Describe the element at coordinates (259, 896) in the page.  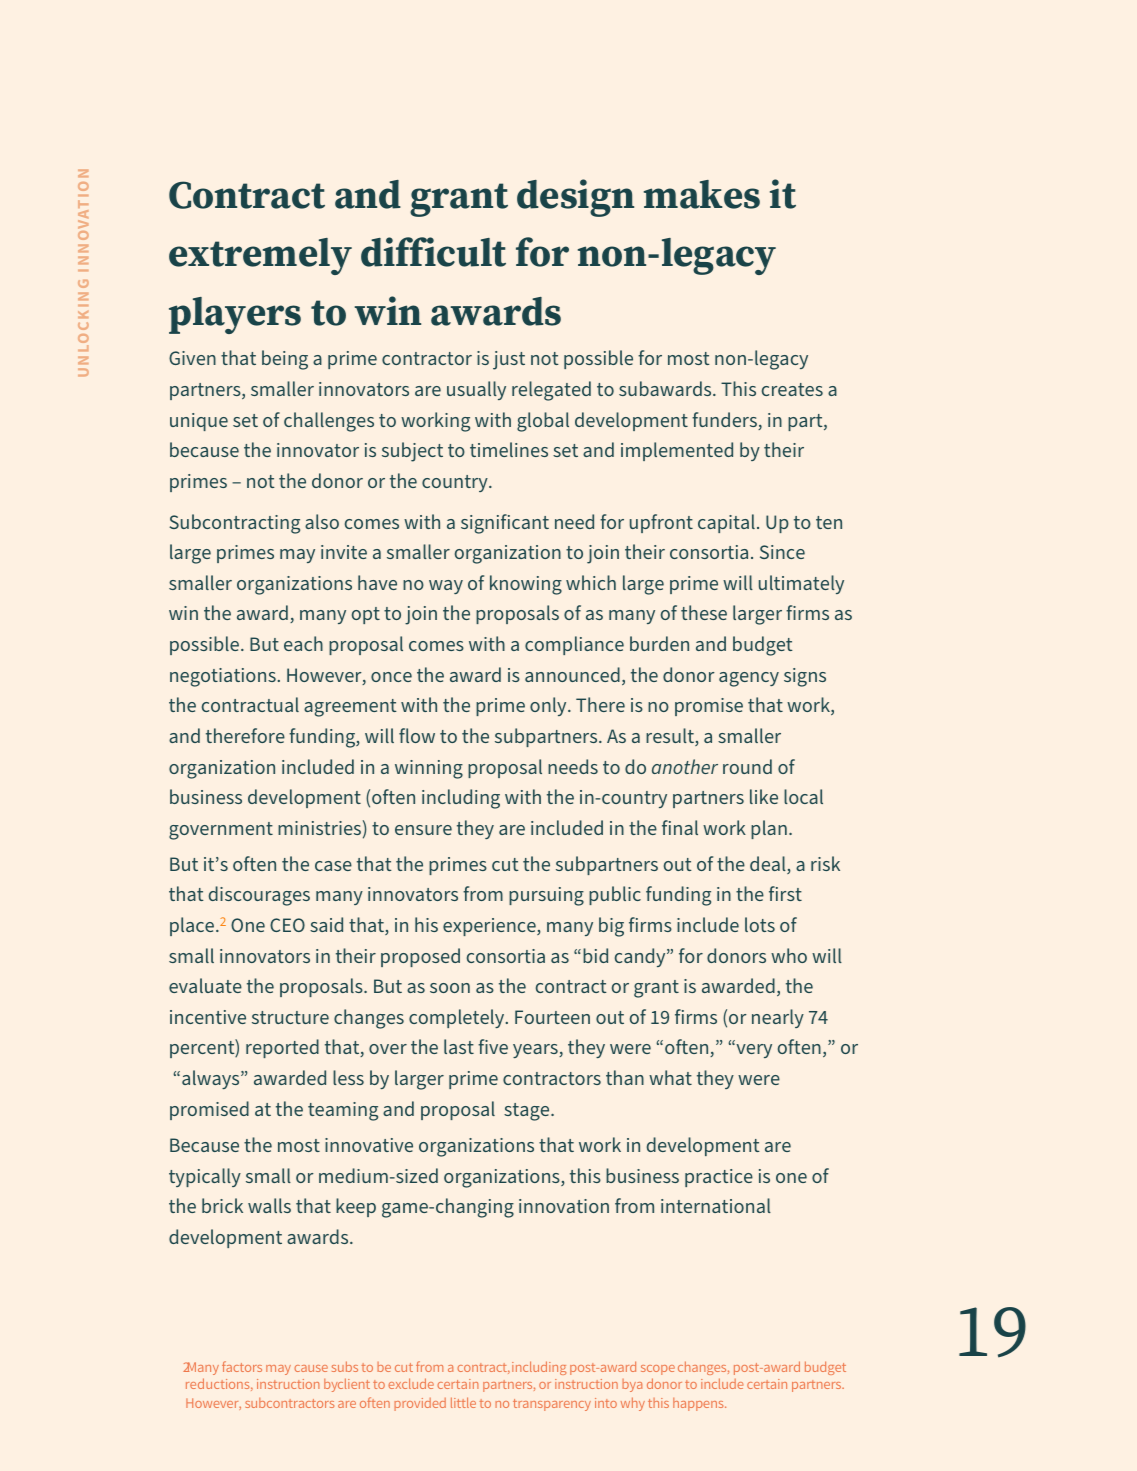
I see `discourages` at that location.
